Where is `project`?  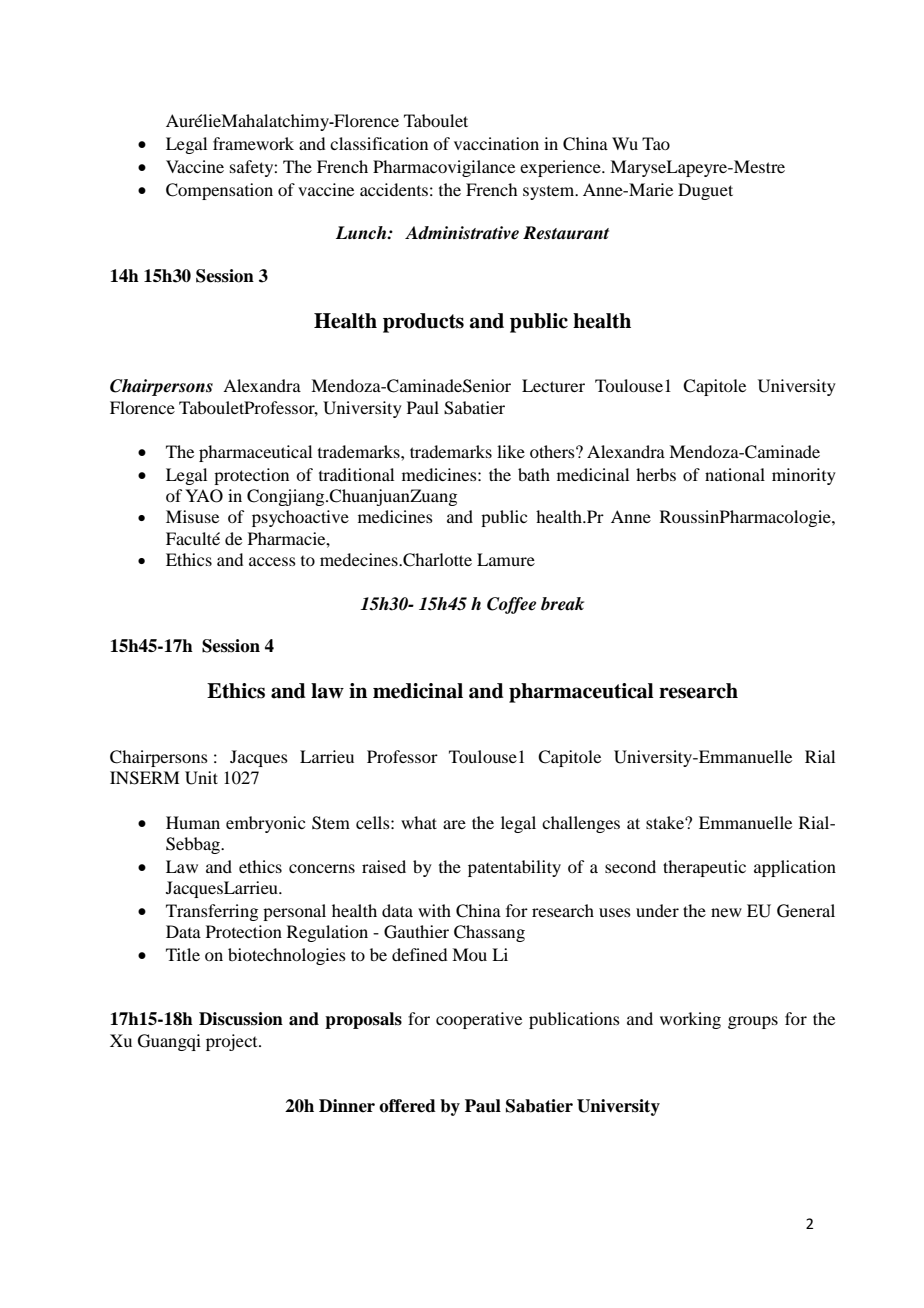 project is located at coordinates (233, 1042).
